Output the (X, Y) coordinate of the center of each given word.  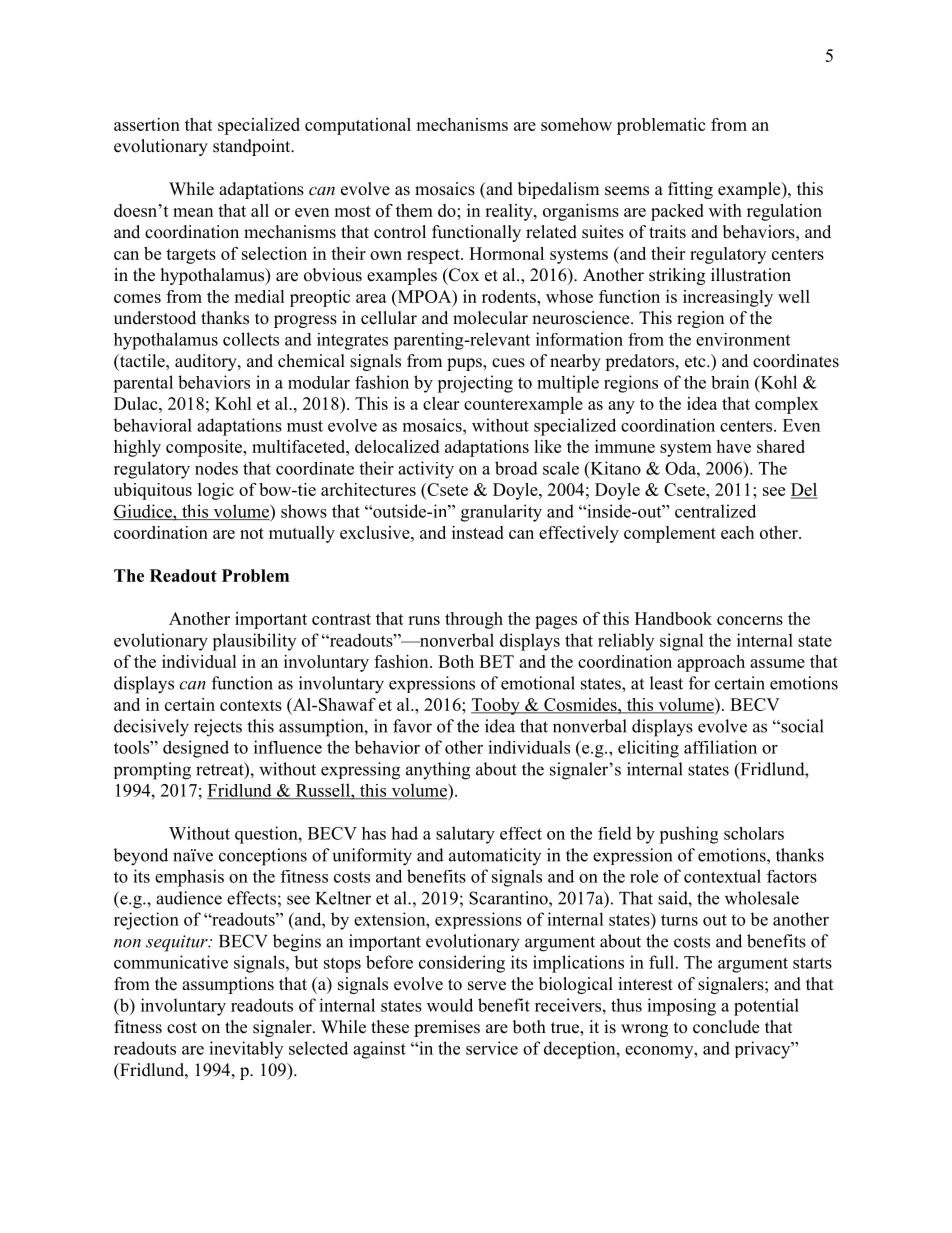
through (474, 620)
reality (510, 212)
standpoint (253, 147)
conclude (726, 1027)
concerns (750, 620)
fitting (690, 190)
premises (447, 1028)
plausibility (254, 642)
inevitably (246, 1050)
